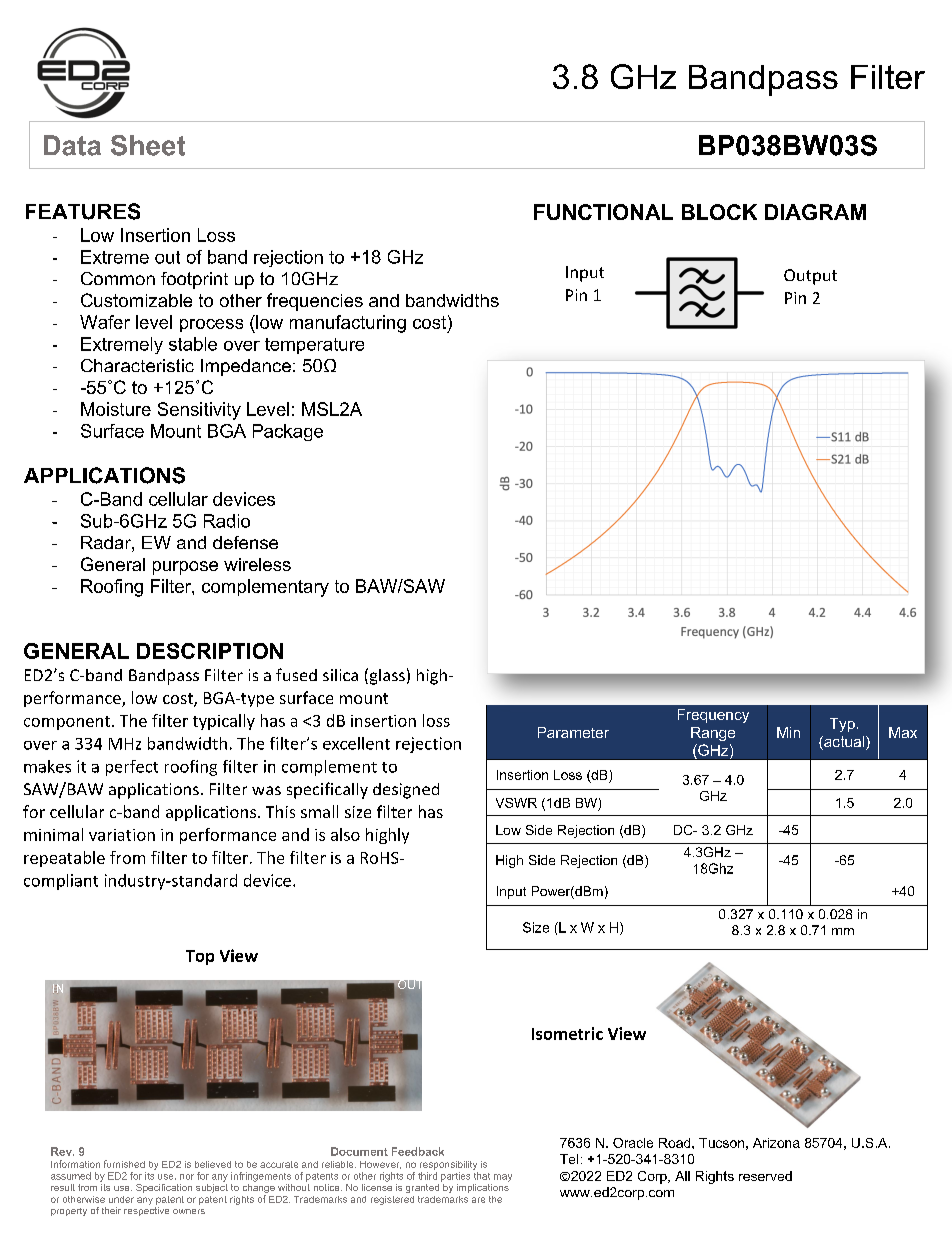 The height and width of the document is (1233, 952). Describe the element at coordinates (148, 145) in the document. I see `Sheet` at that location.
